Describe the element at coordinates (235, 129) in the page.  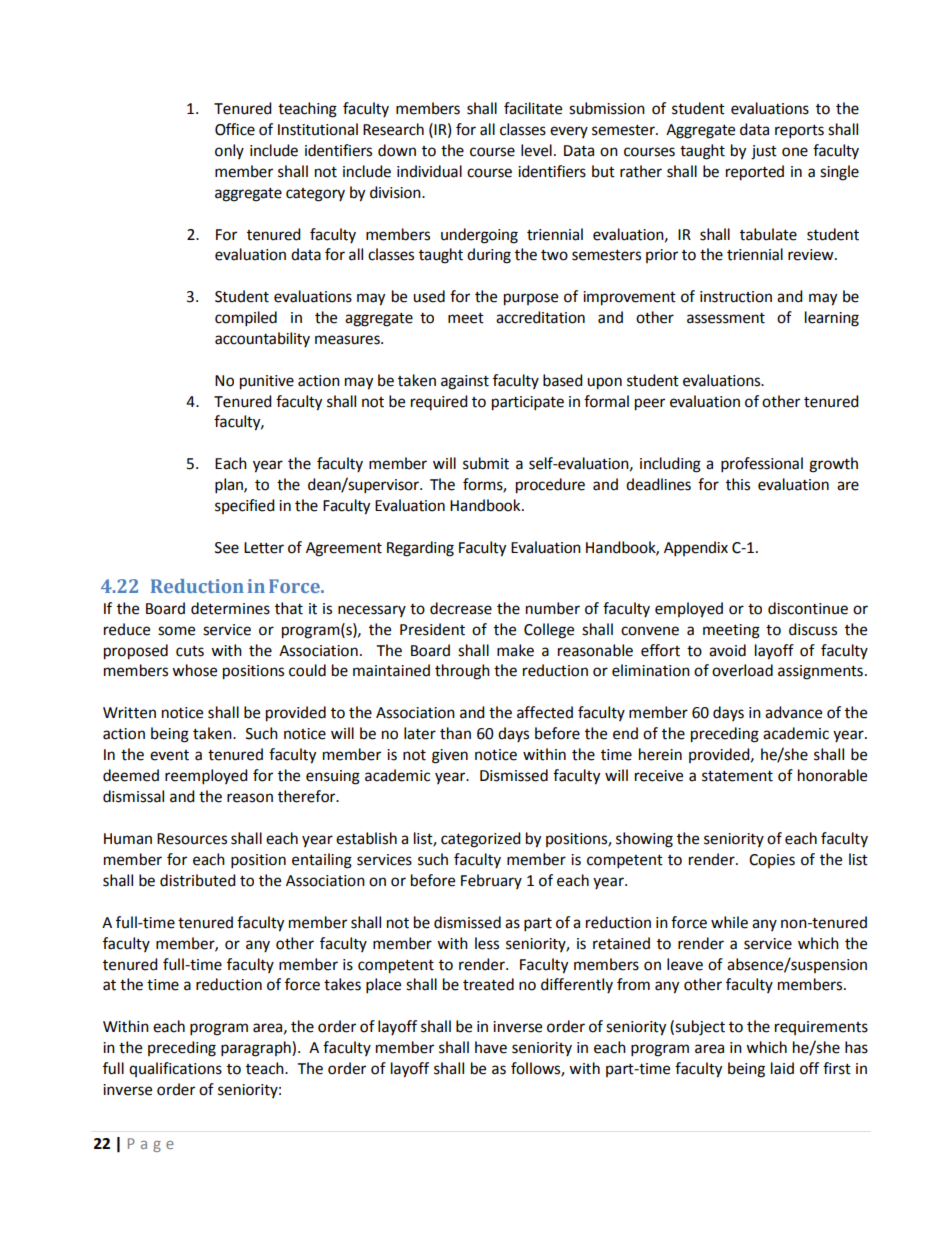
I see `Office` at that location.
